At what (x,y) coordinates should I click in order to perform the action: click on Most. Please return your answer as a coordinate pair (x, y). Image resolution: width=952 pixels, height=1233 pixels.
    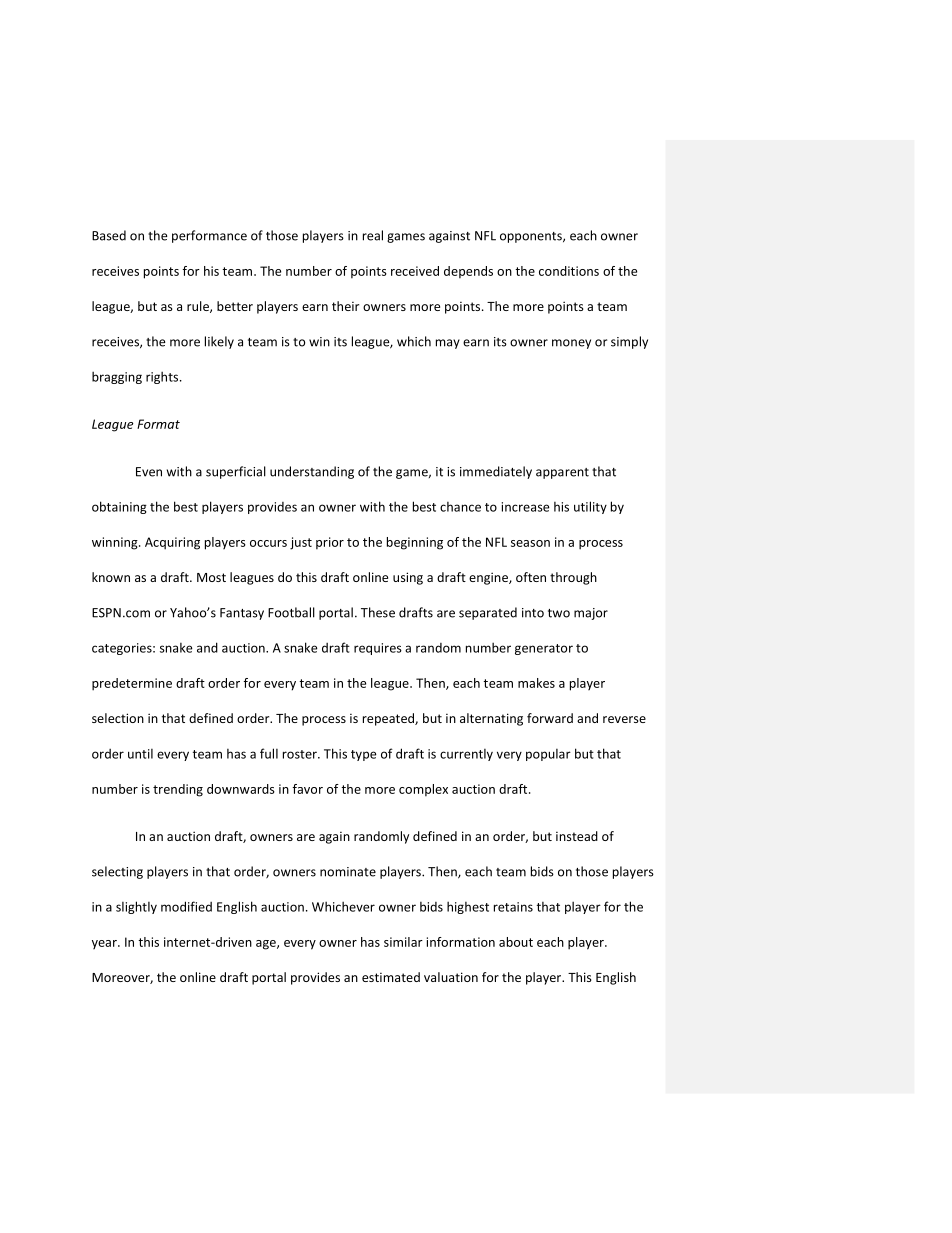
    Looking at the image, I should click on (211, 577).
